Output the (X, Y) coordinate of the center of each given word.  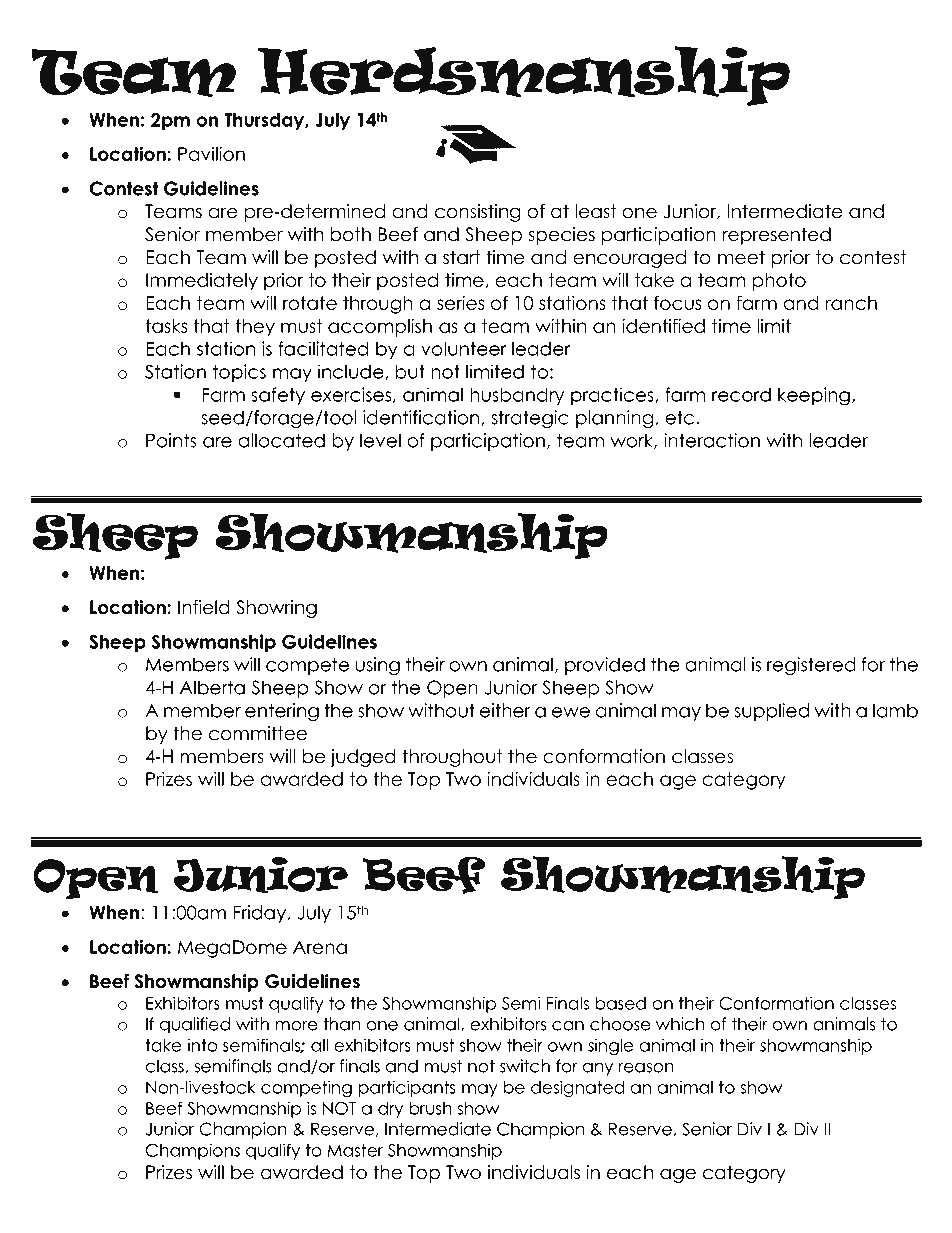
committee (258, 733)
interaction (712, 440)
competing (306, 1088)
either (505, 710)
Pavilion (211, 153)
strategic (530, 419)
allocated (281, 440)
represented (777, 236)
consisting (478, 213)
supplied (772, 712)
